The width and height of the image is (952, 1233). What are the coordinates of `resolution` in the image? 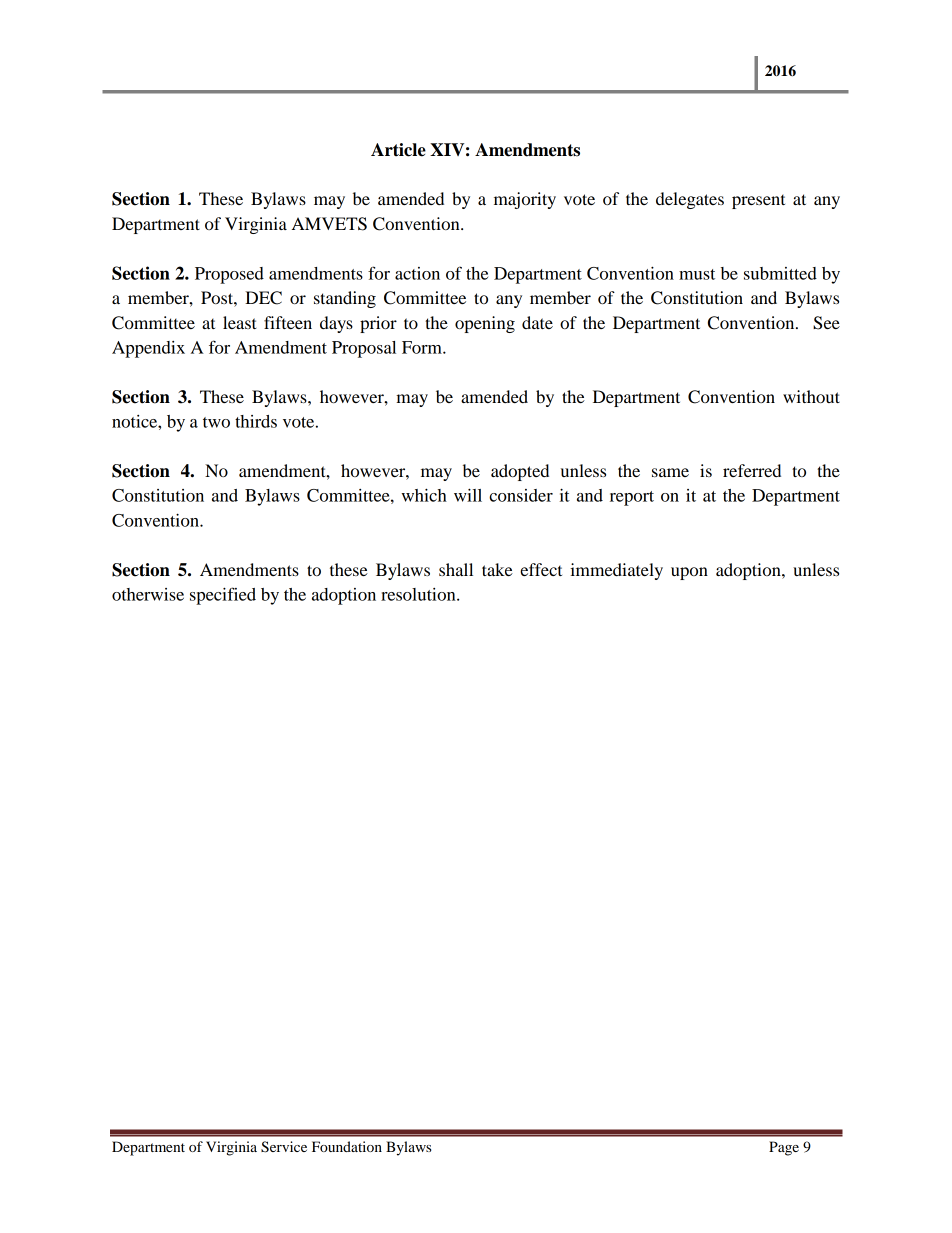 It's located at (419, 594).
